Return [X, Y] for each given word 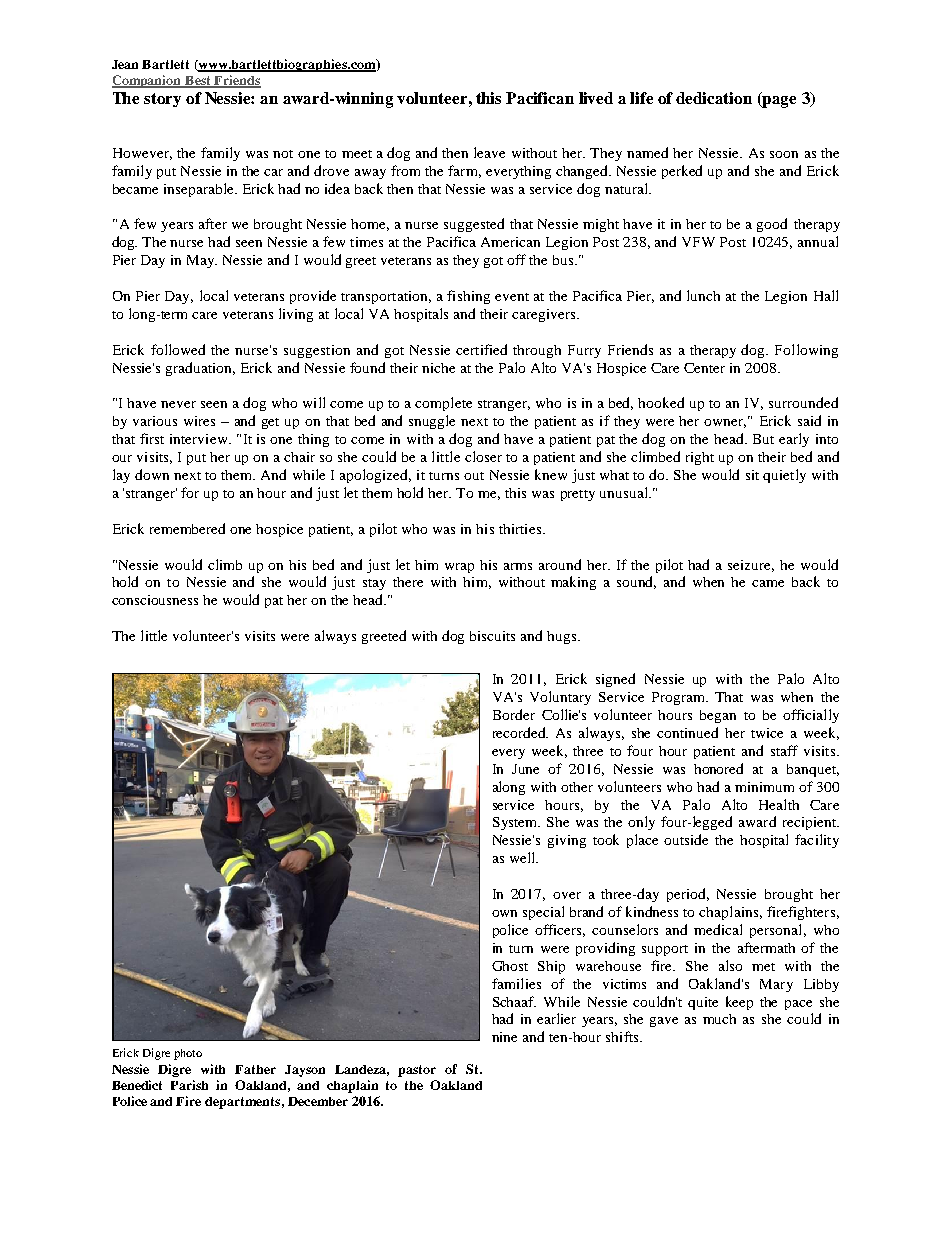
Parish [189, 1085]
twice [767, 733]
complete [443, 404]
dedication [714, 98]
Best [198, 82]
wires [199, 421]
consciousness [155, 600]
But [763, 439]
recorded [520, 732]
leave [489, 152]
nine [504, 1037]
